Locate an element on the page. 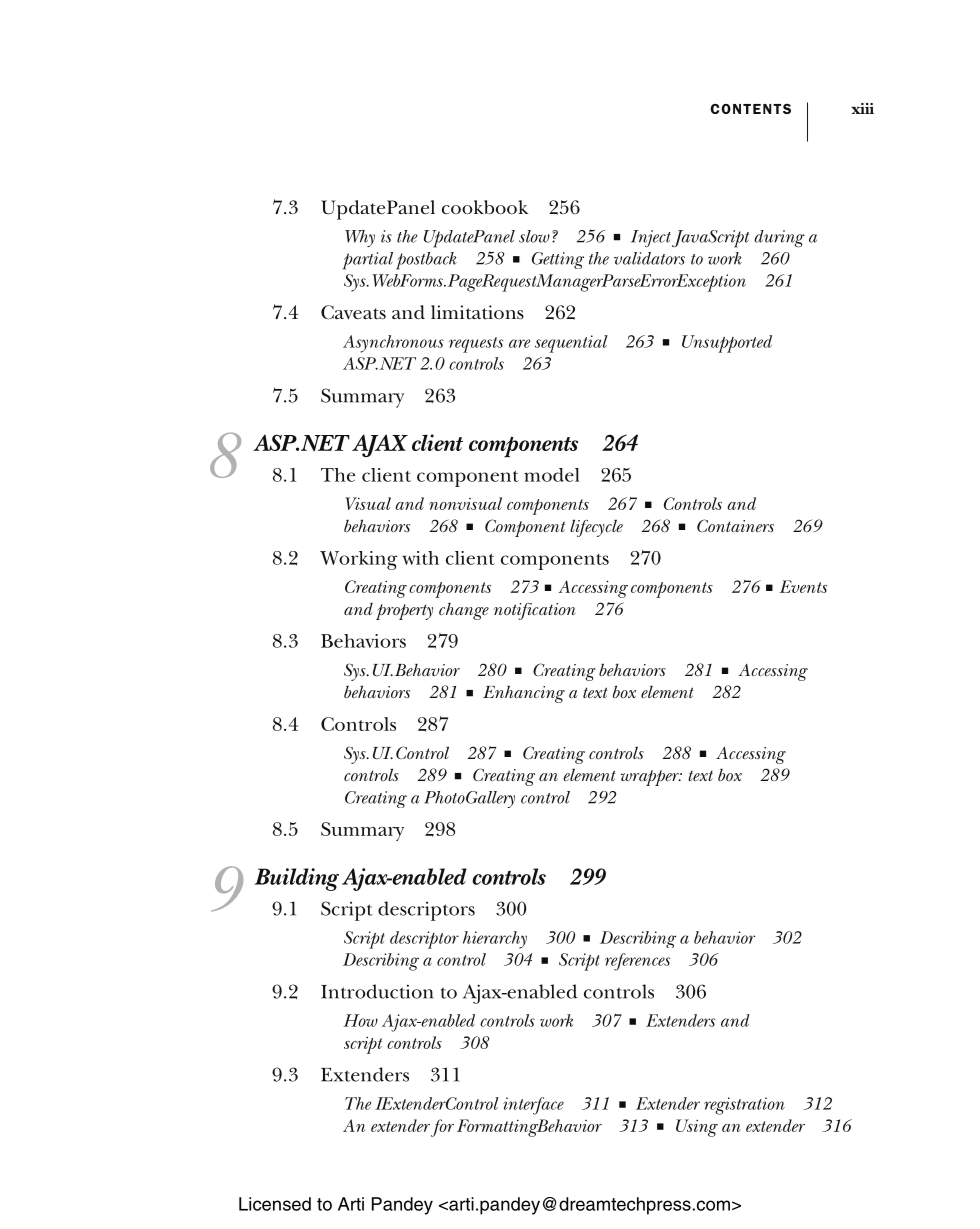 The width and height of the image is (980, 1229). lifecycle is located at coordinates (596, 528).
